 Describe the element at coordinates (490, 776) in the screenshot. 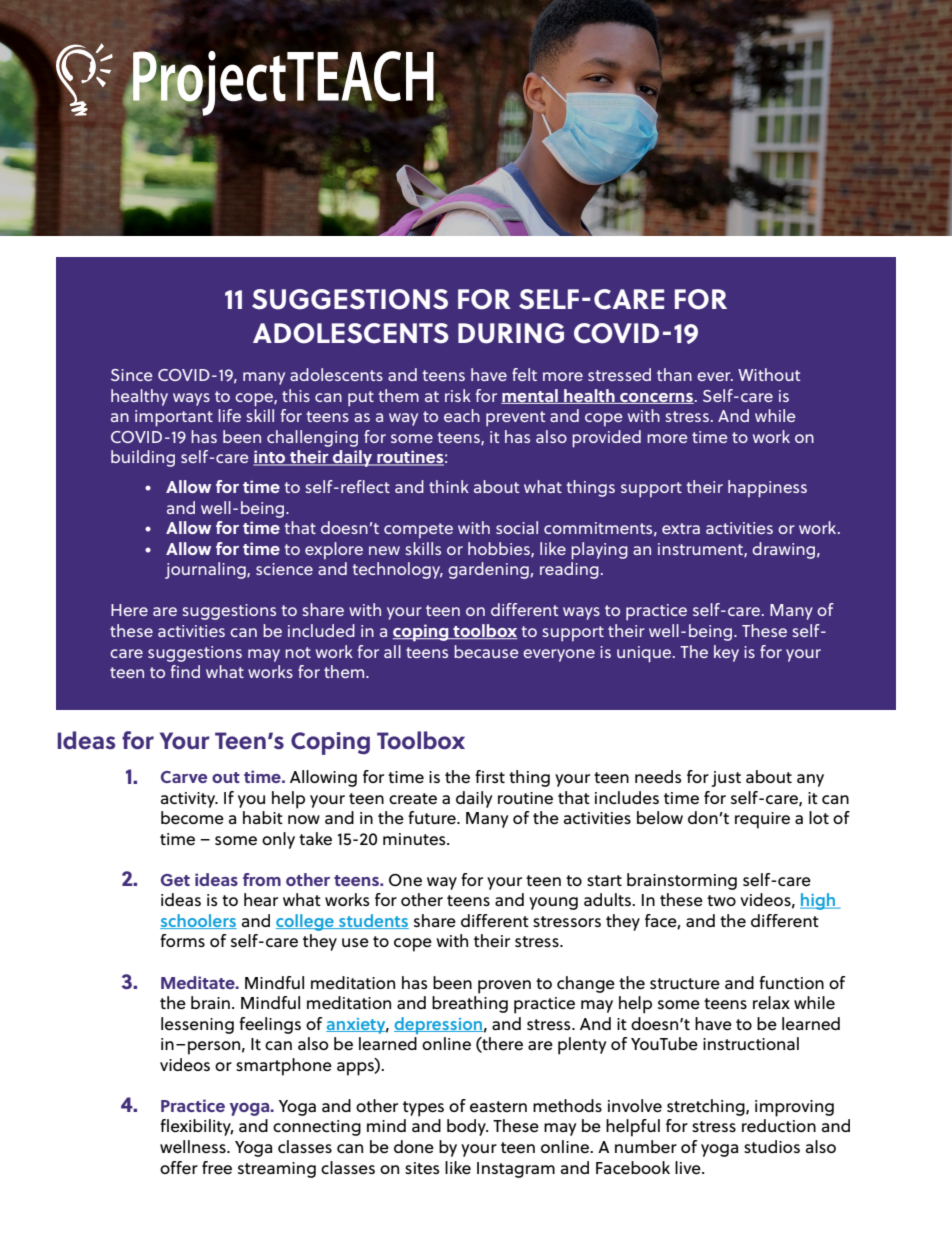

I see `first` at that location.
